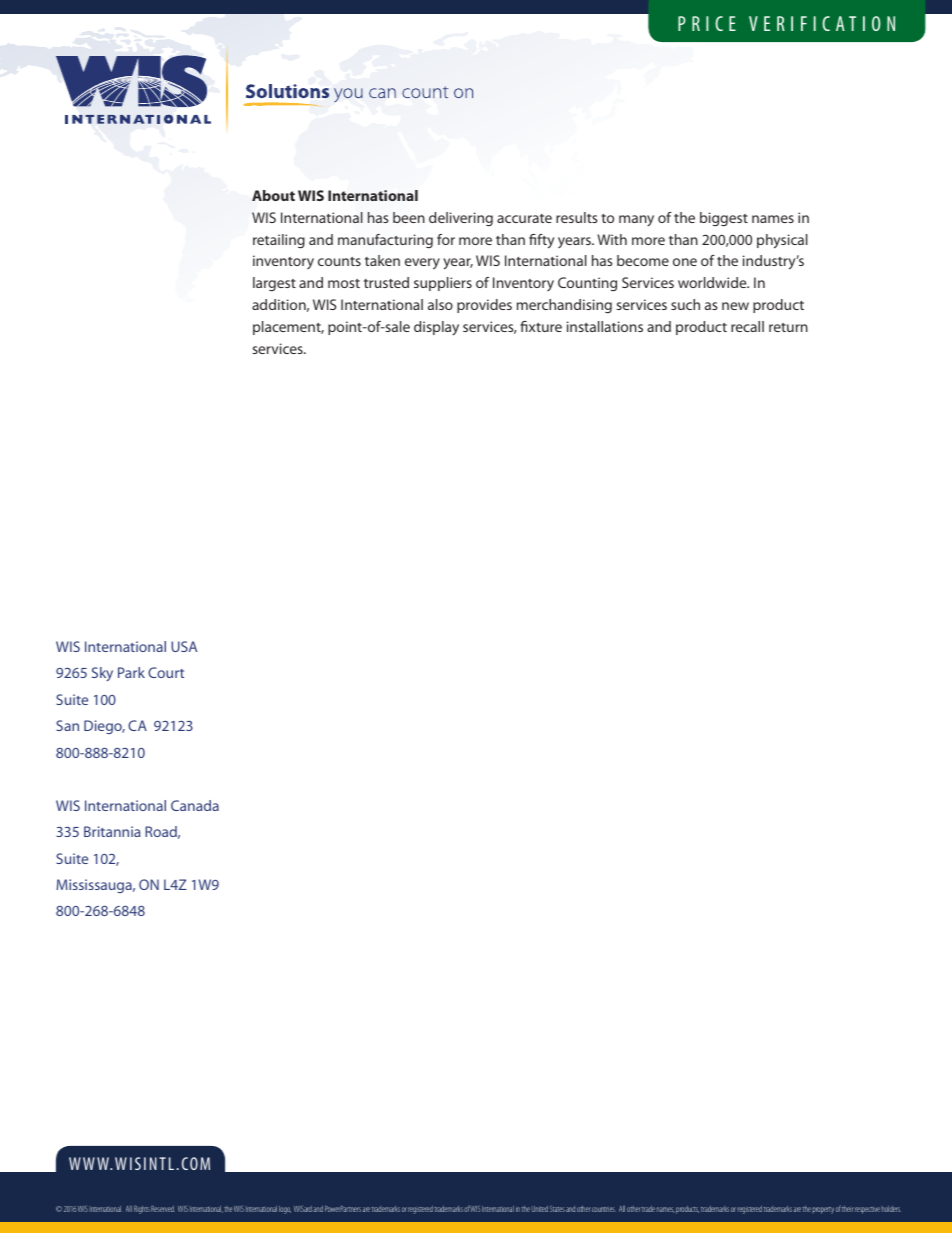 This screenshot has height=1233, width=952. I want to click on USA, so click(184, 646).
